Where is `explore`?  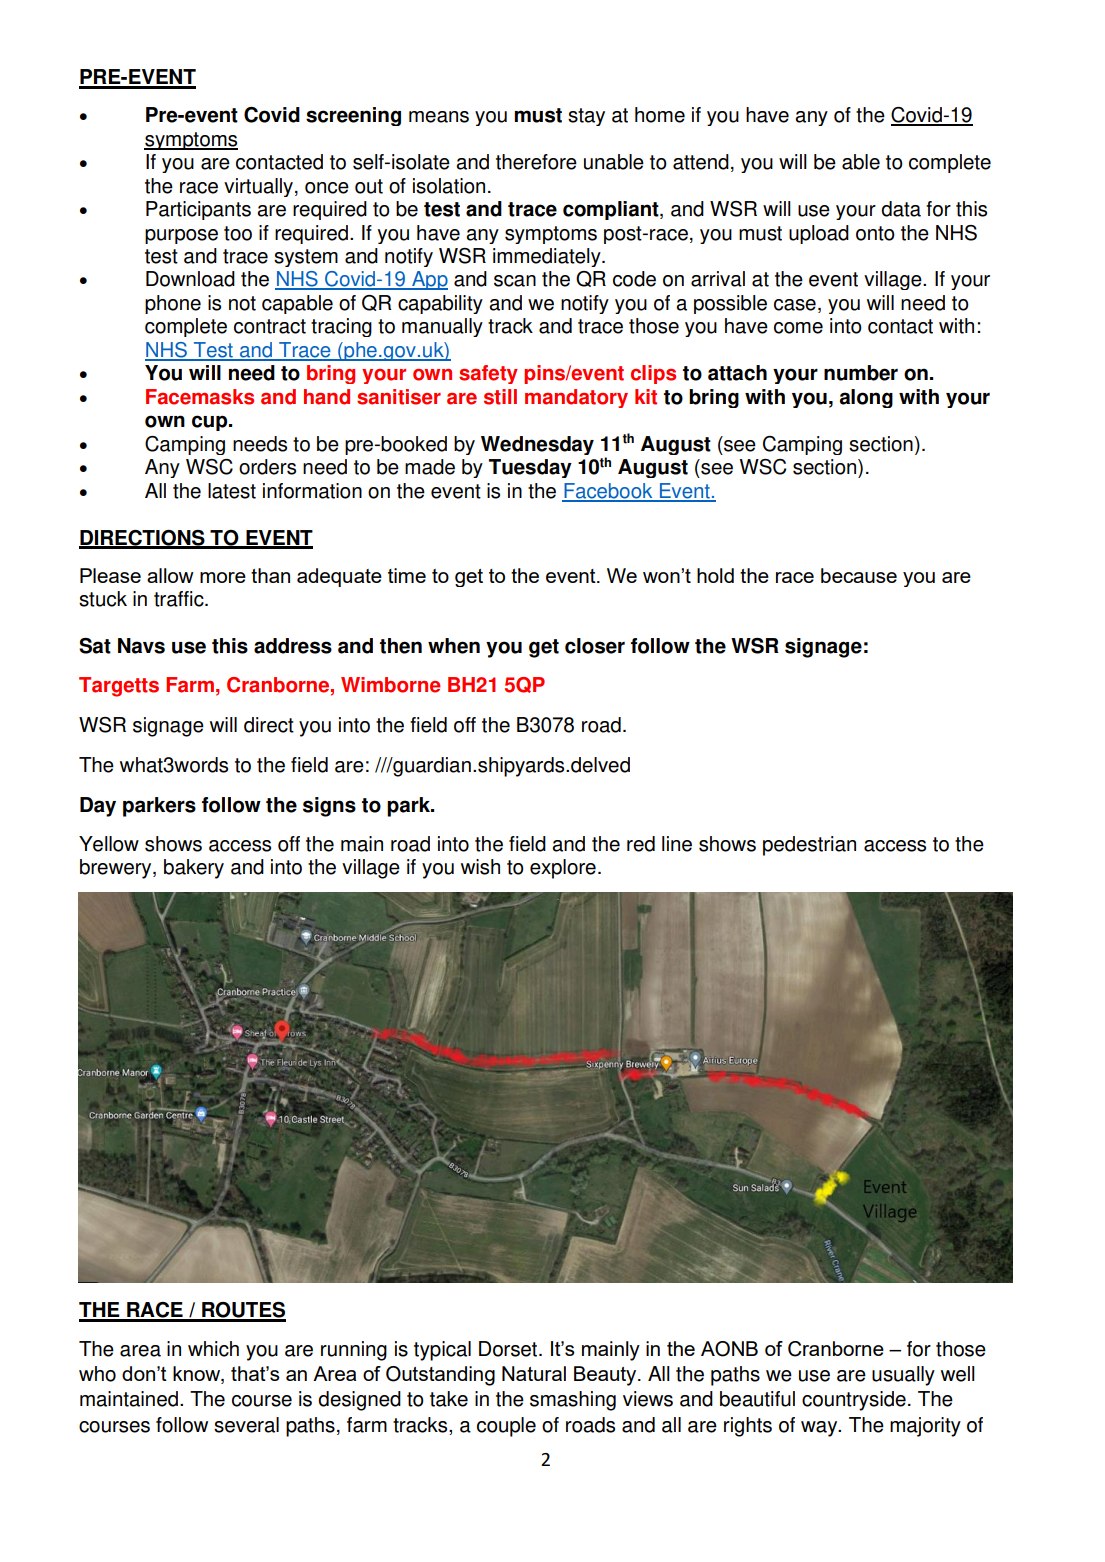 explore is located at coordinates (563, 869).
